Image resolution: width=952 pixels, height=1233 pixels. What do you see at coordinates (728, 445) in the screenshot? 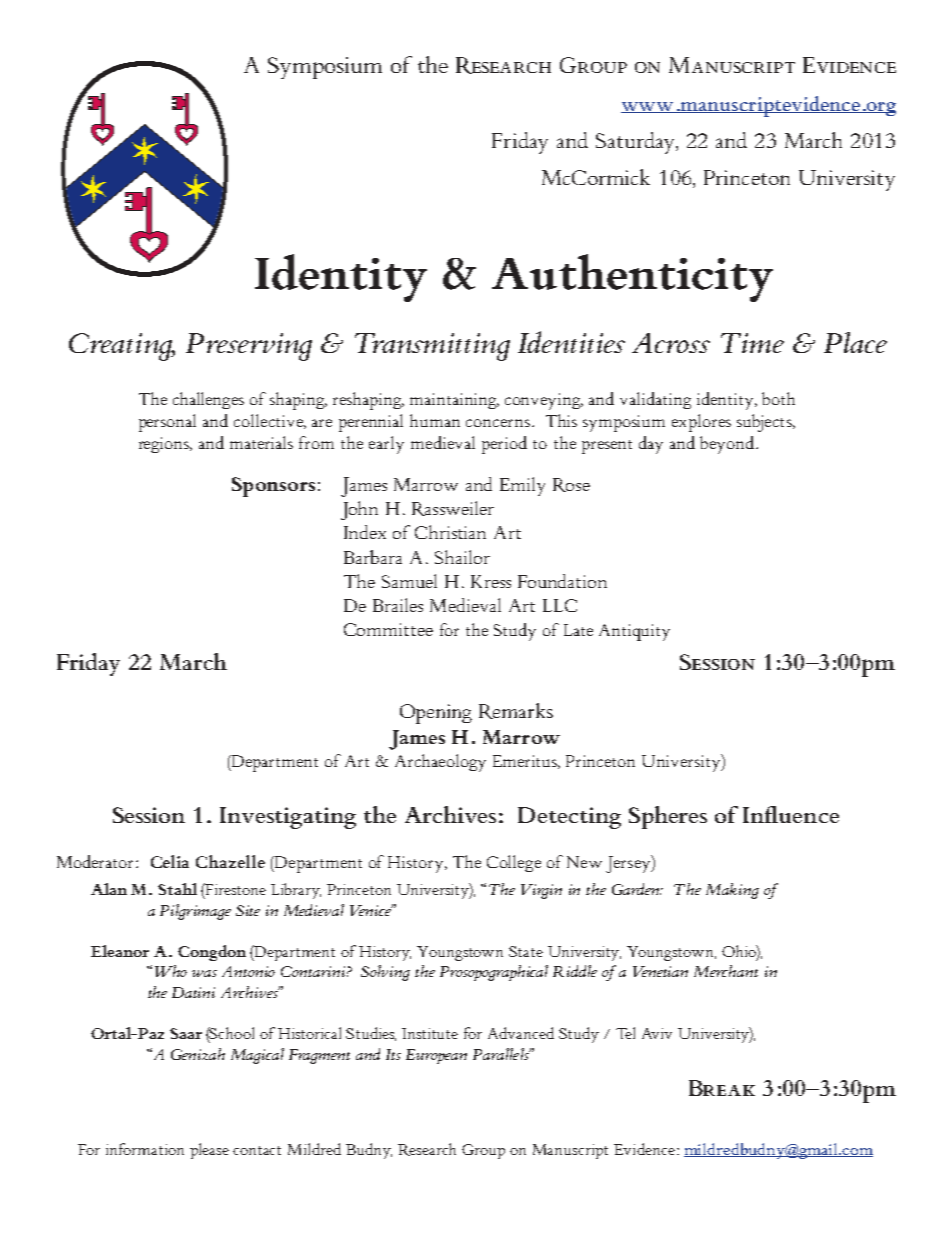
I see `beyond` at bounding box center [728, 445].
